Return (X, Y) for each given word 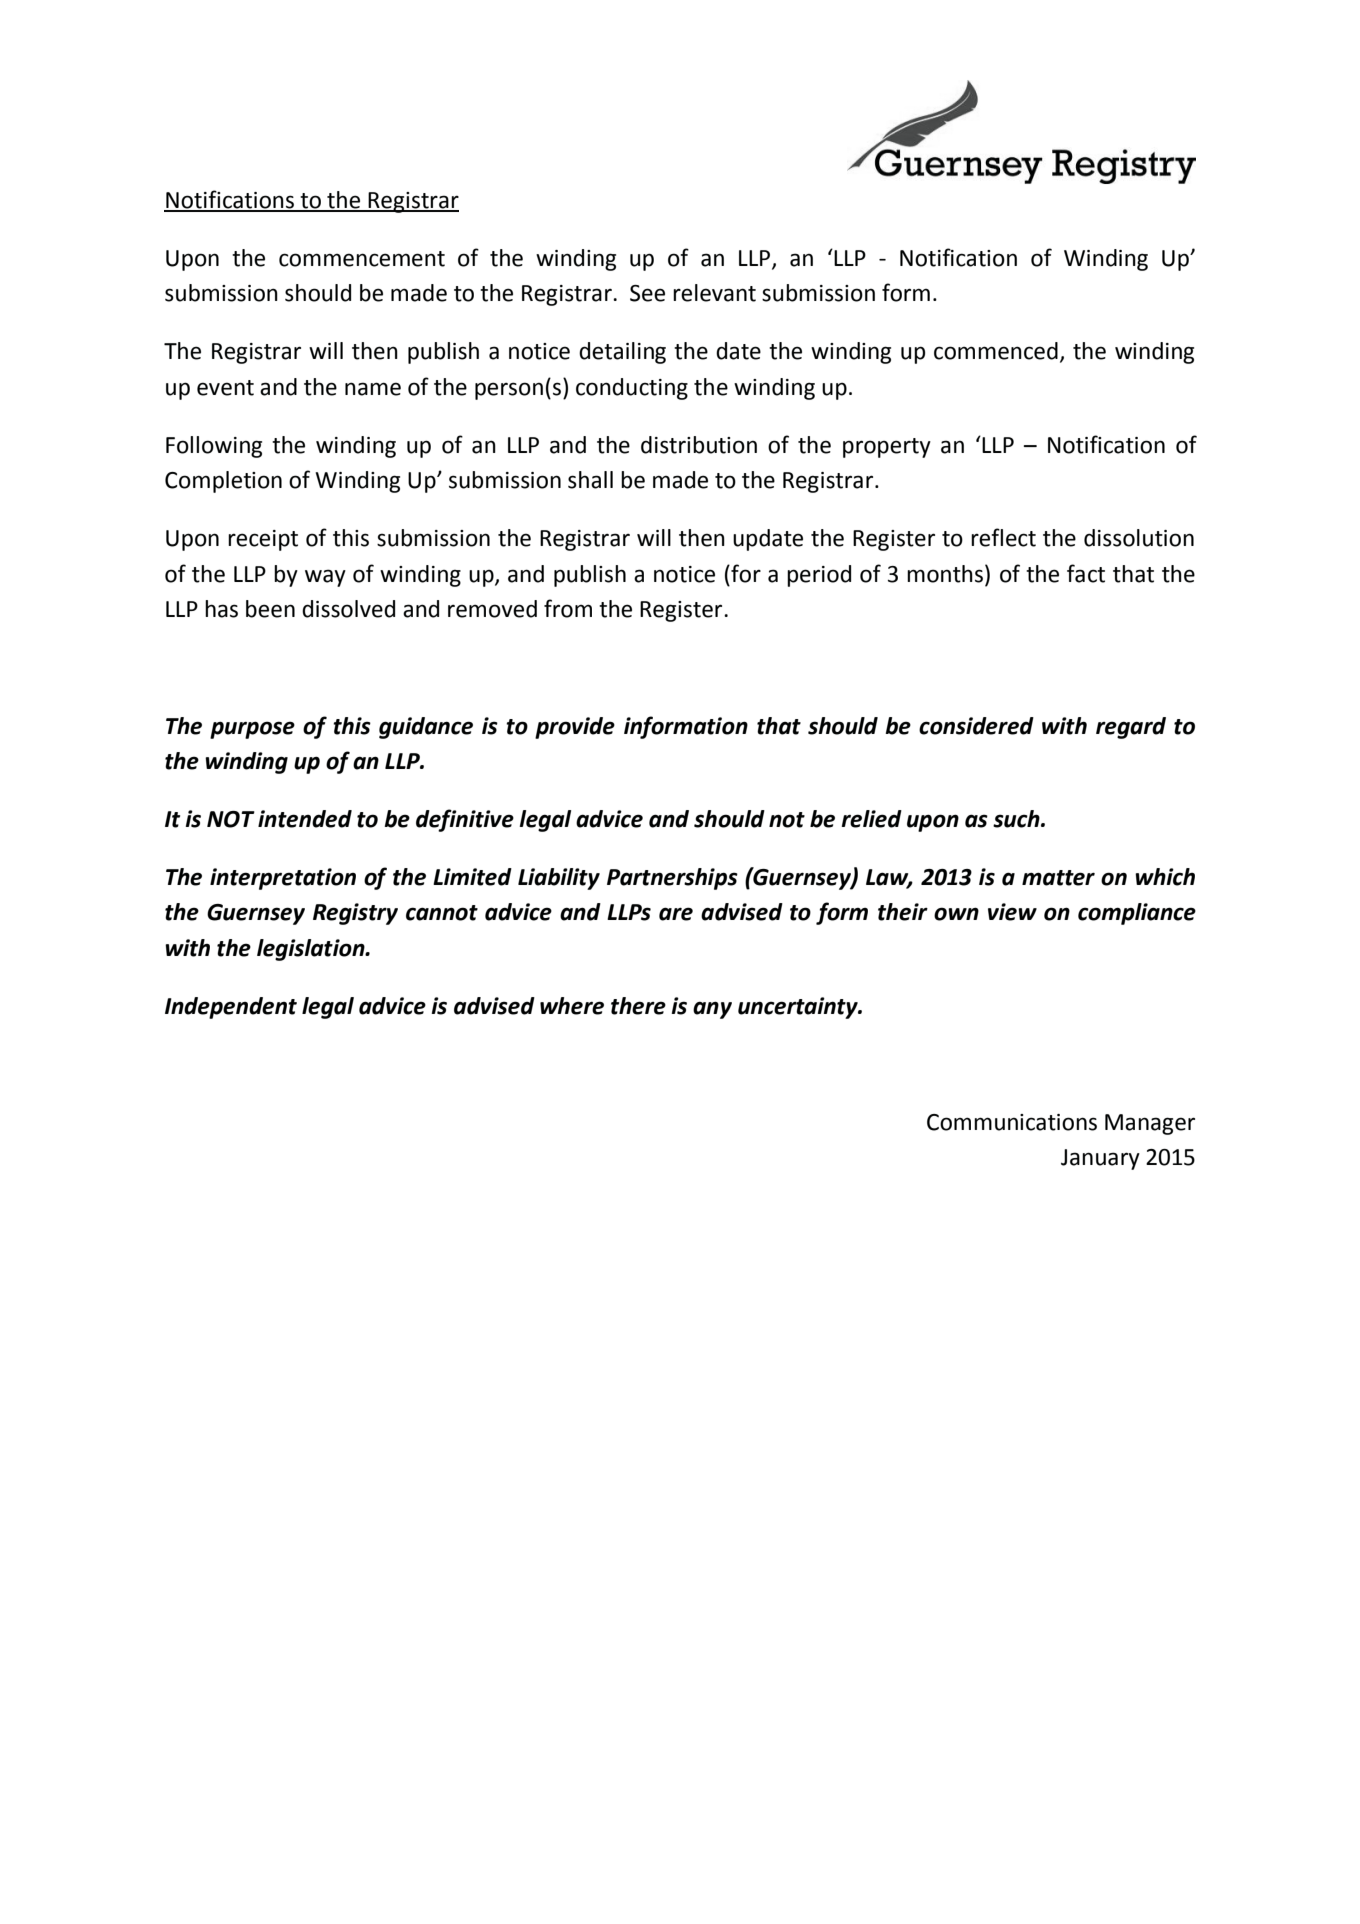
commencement (362, 259)
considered (976, 726)
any (712, 1010)
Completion (223, 482)
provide (575, 728)
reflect (1003, 537)
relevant (714, 293)
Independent (231, 1008)
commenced (996, 351)
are (676, 914)
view (1012, 912)
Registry (355, 914)
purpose (252, 730)
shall (590, 480)
